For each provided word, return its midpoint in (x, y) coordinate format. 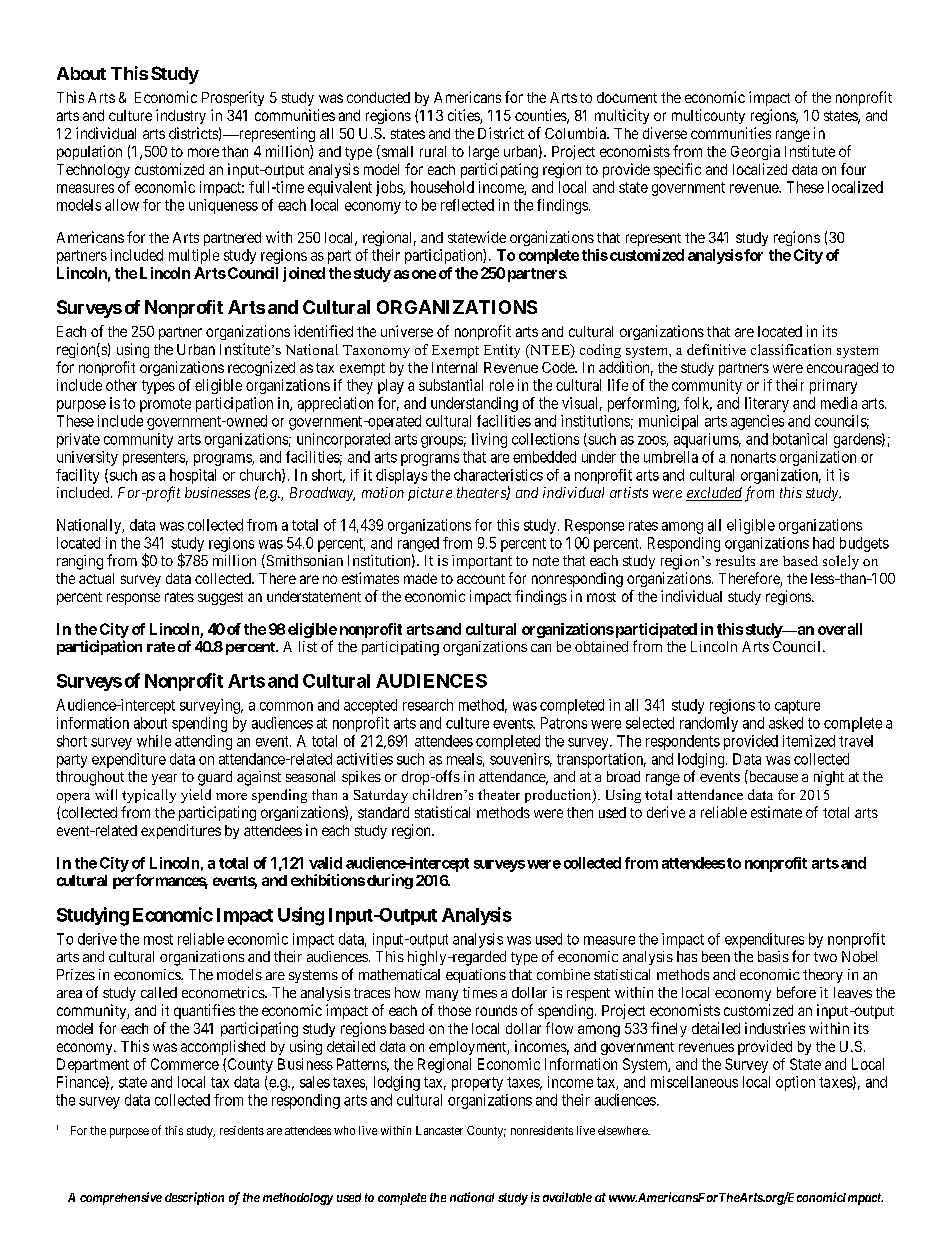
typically (149, 796)
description (194, 1198)
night (829, 778)
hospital (193, 476)
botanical (800, 439)
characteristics (498, 475)
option (795, 1083)
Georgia (755, 152)
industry (181, 116)
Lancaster (439, 1130)
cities (464, 116)
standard (383, 812)
